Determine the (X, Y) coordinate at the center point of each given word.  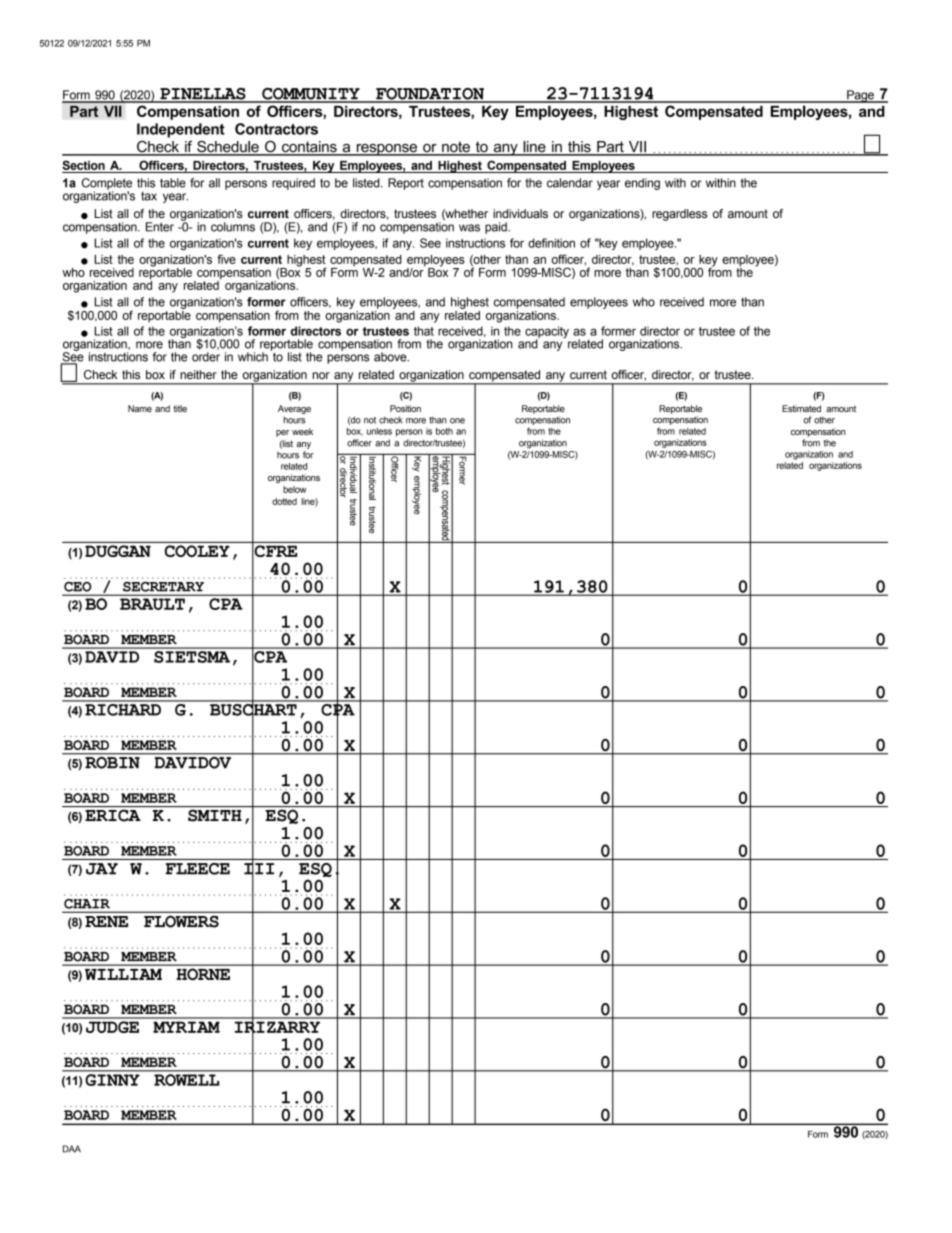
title (180, 408)
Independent (181, 130)
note (456, 148)
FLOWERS (181, 922)
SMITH (215, 815)
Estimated (801, 408)
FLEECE (197, 869)
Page (860, 96)
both (444, 431)
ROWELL (186, 1080)
